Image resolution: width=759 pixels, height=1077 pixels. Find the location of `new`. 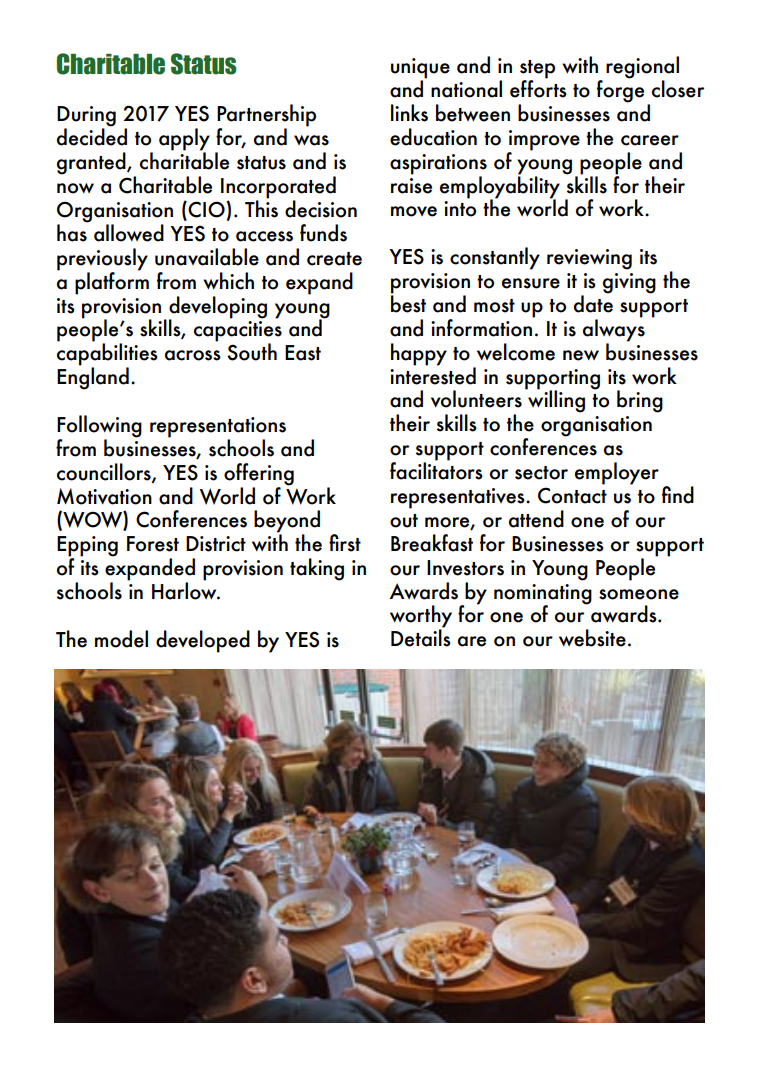

new is located at coordinates (581, 355).
